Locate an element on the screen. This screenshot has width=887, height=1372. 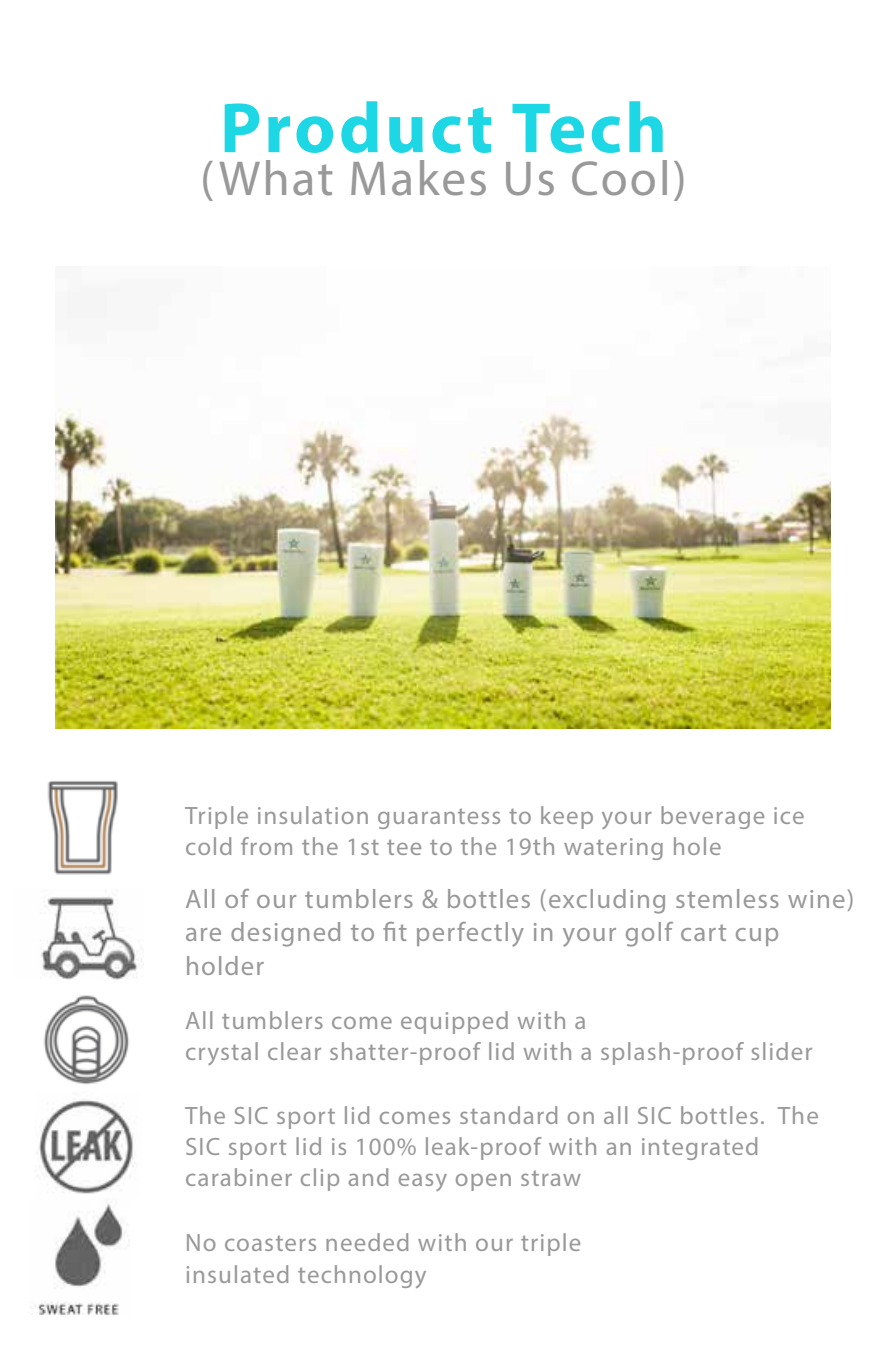
cold is located at coordinates (208, 846).
